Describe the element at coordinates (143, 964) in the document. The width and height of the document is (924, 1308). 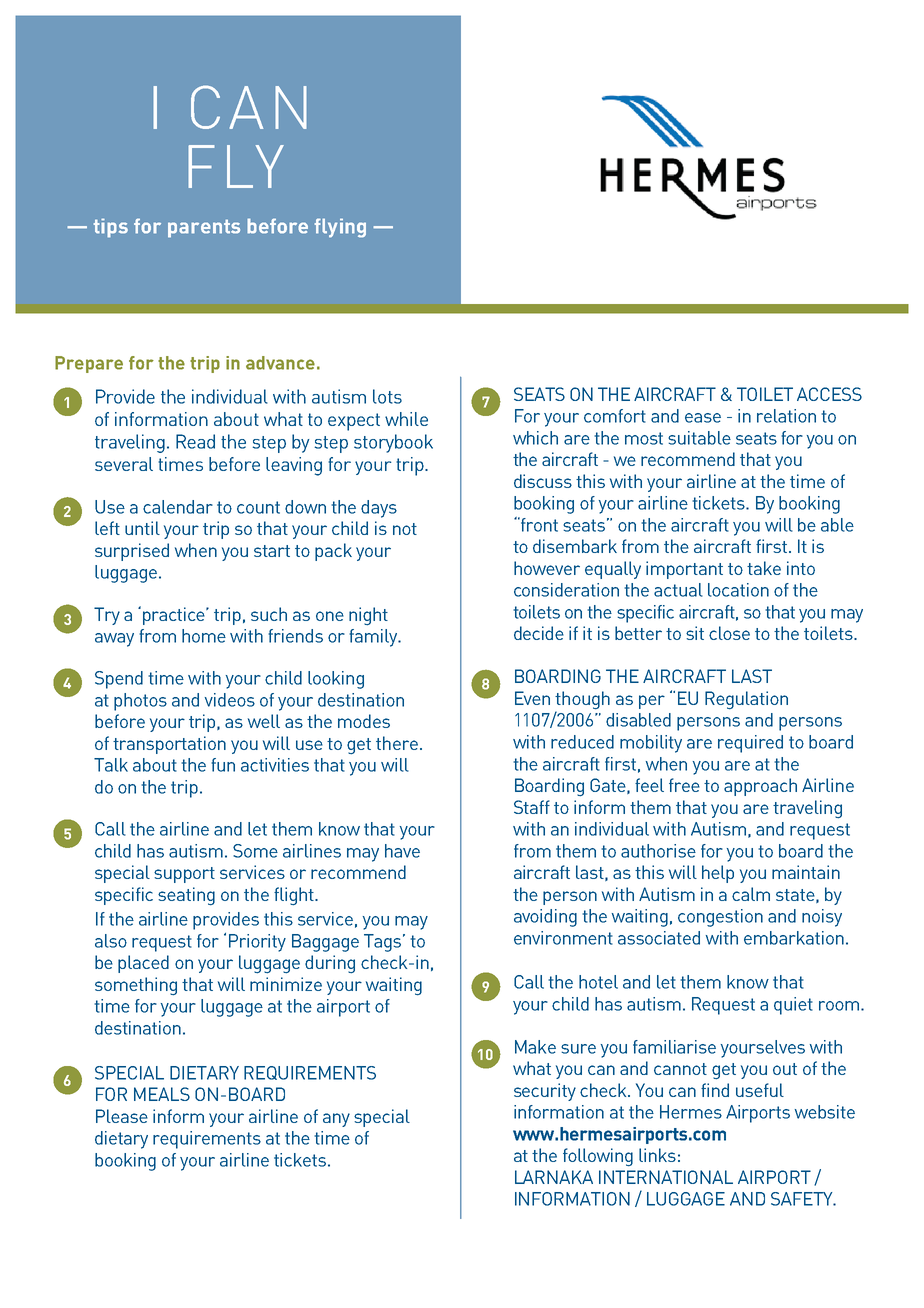
I see `placed` at that location.
